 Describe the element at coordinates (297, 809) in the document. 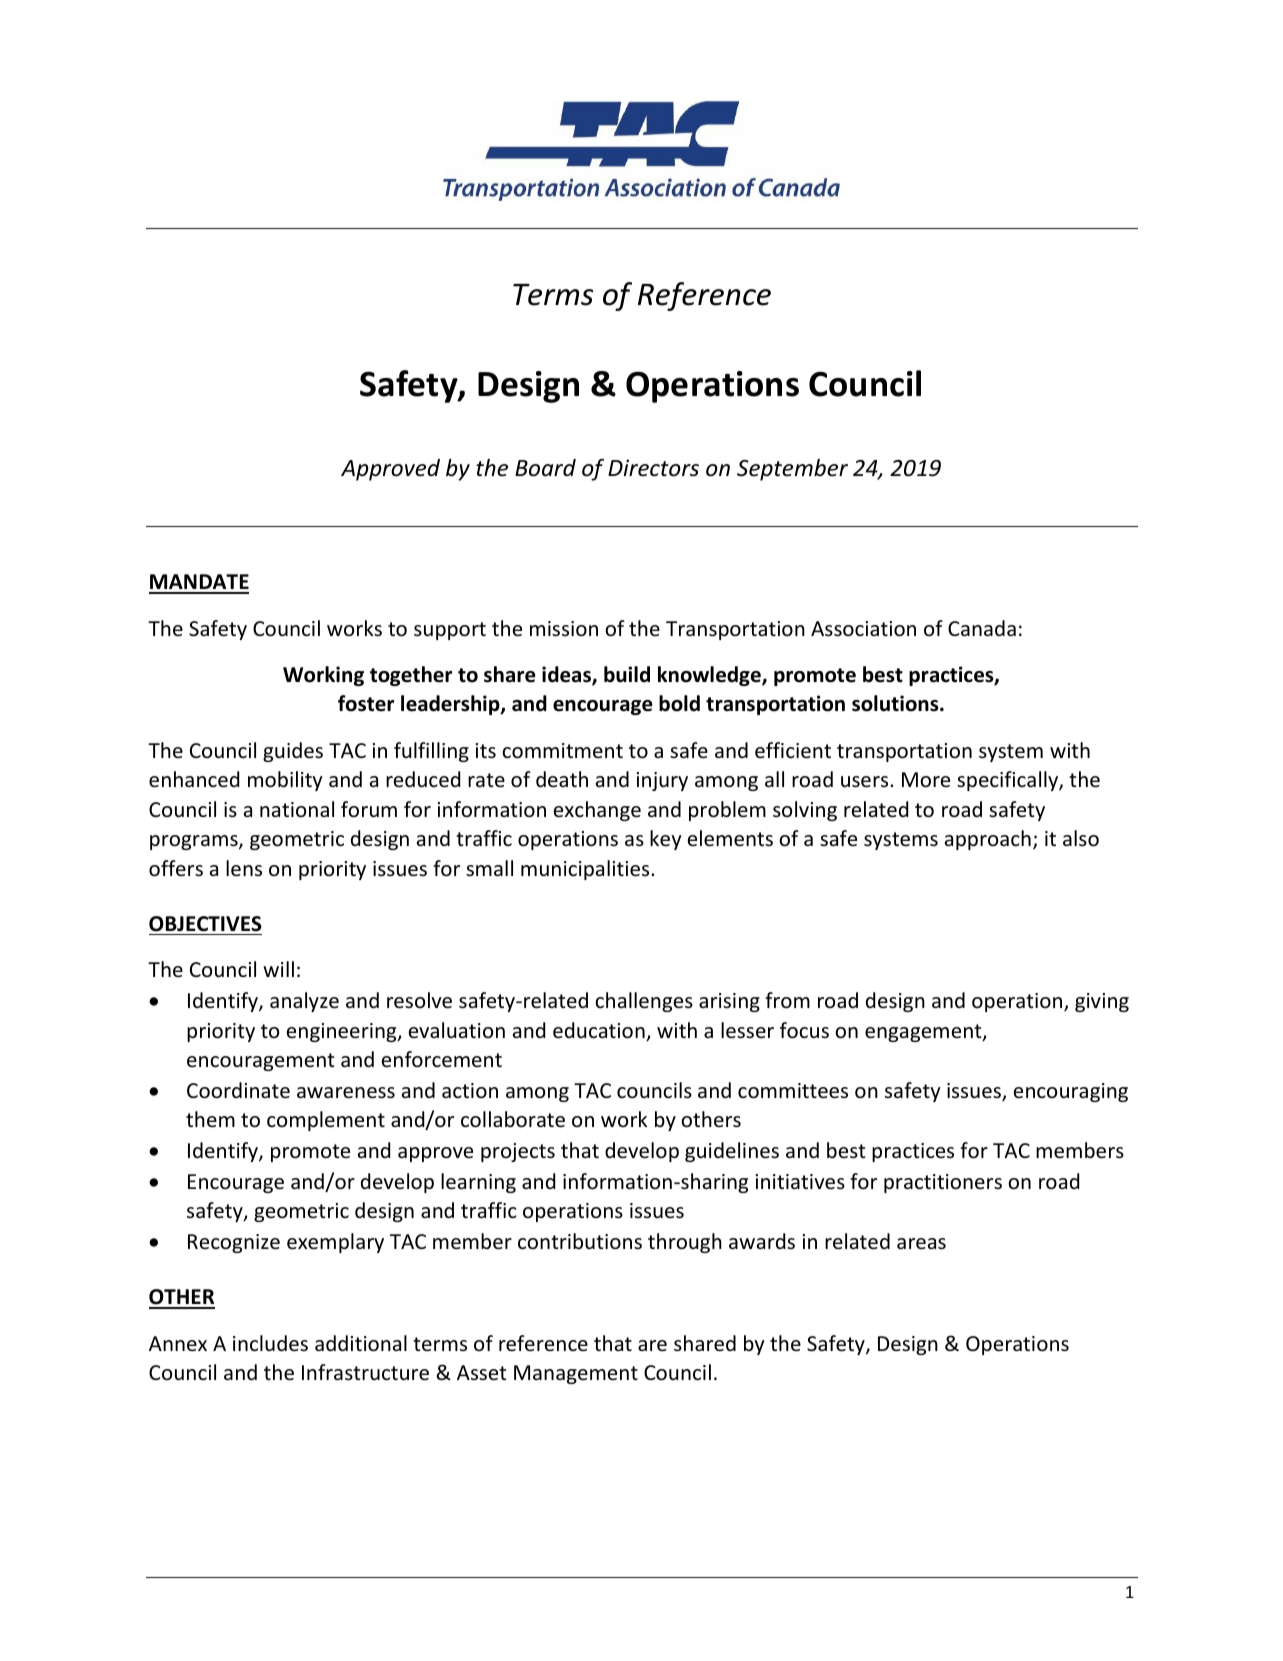

I see `national` at that location.
